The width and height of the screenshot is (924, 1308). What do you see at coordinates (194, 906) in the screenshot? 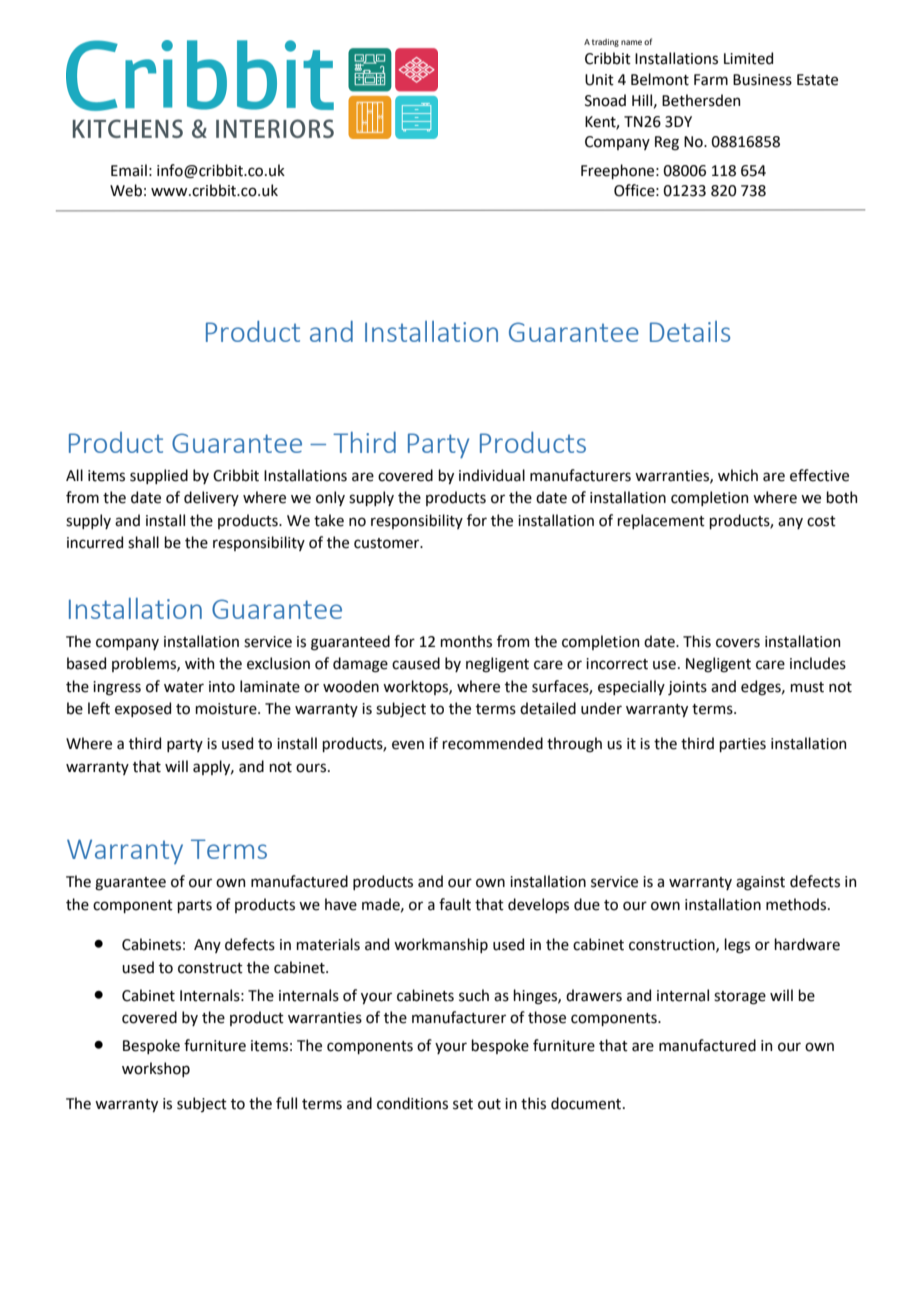
I see `parts` at bounding box center [194, 906].
